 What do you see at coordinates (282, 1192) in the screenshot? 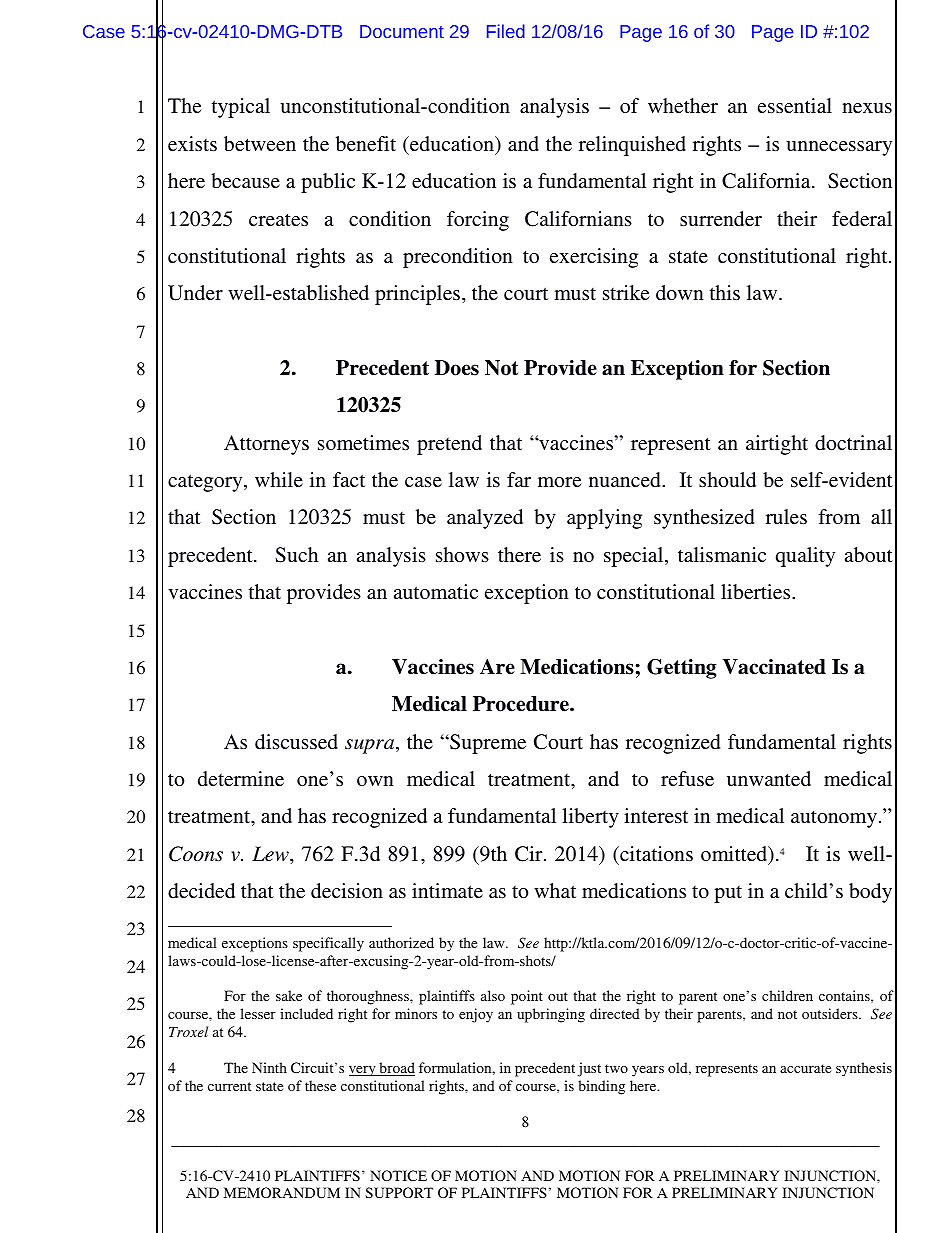
I see `MEMORANDUM` at bounding box center [282, 1192].
